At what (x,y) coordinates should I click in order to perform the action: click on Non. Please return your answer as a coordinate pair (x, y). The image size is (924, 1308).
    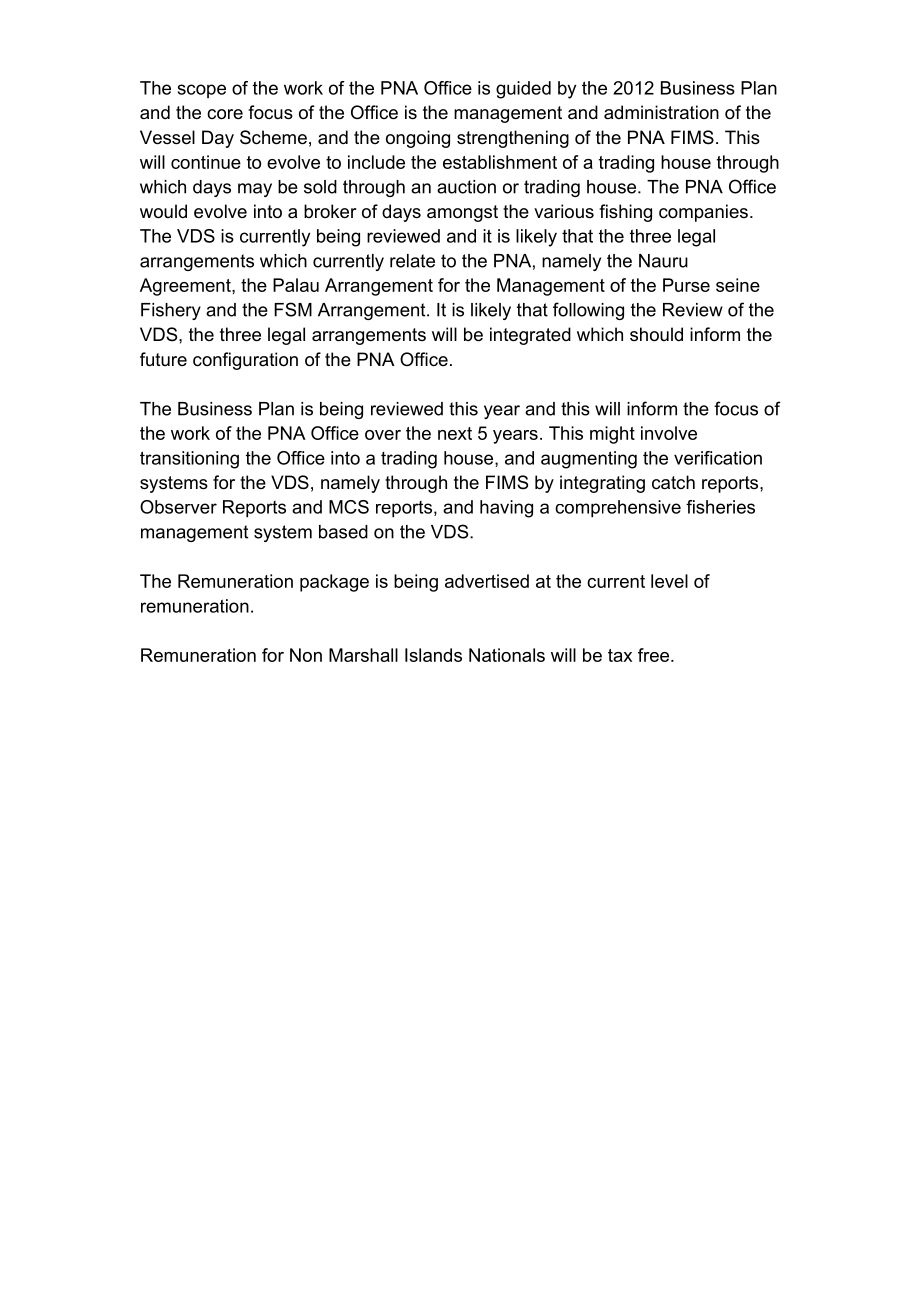
    Looking at the image, I should click on (306, 655).
